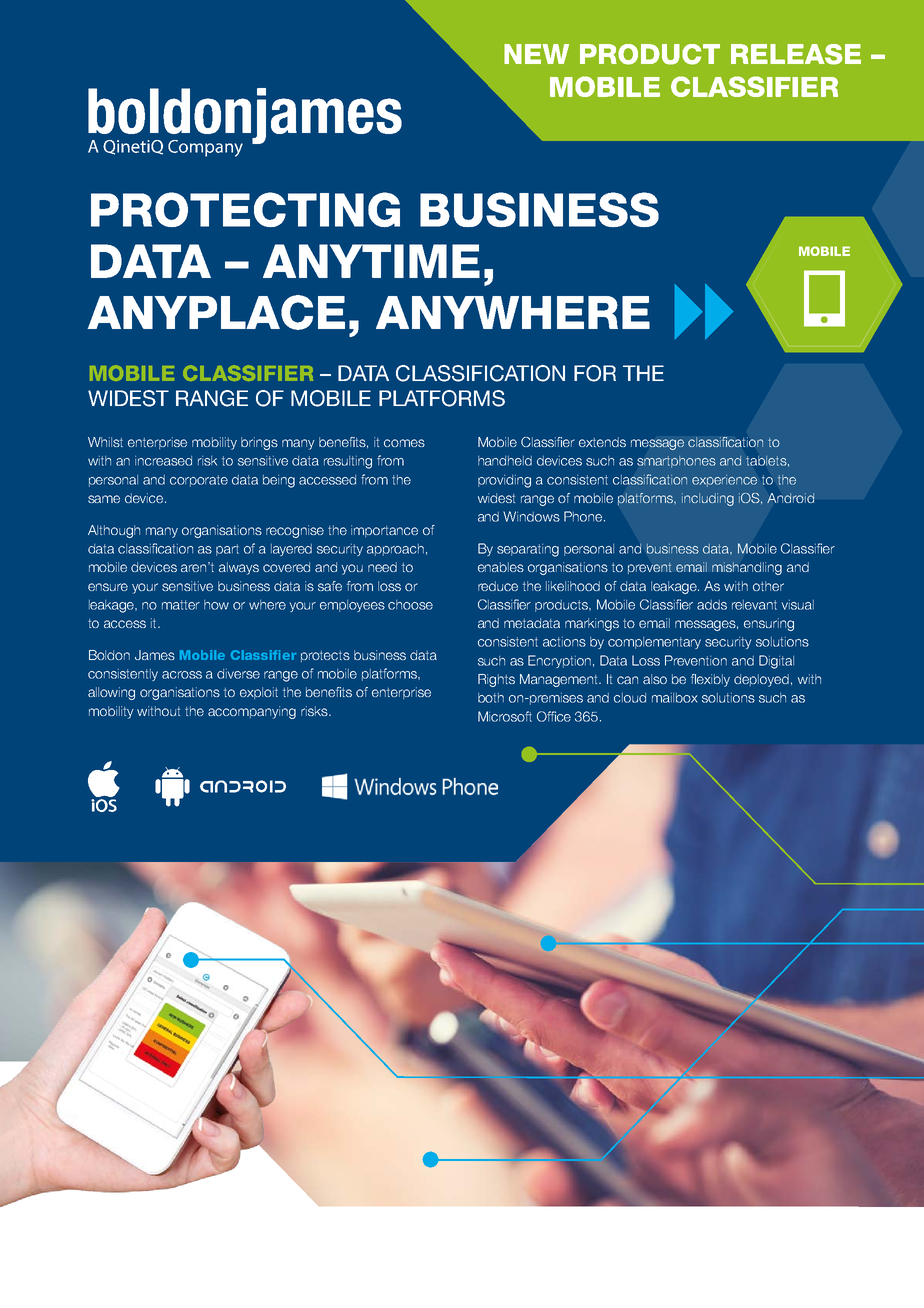  I want to click on PROTECTING, so click(245, 210).
